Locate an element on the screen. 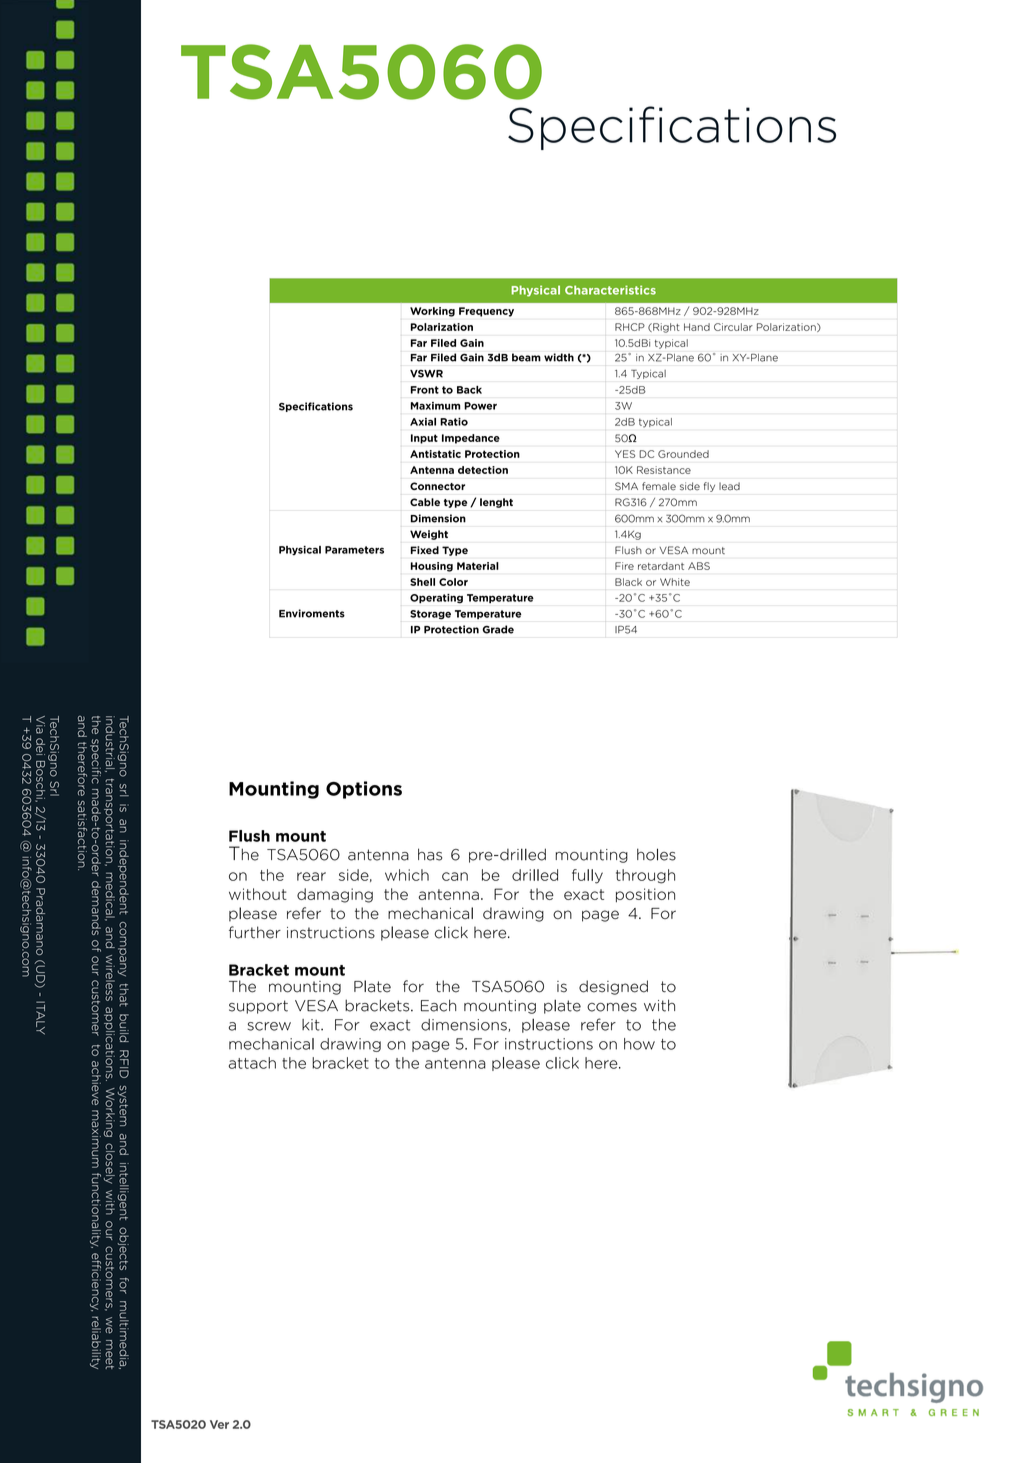 The height and width of the screenshot is (1463, 1035). Right is located at coordinates (665, 328).
